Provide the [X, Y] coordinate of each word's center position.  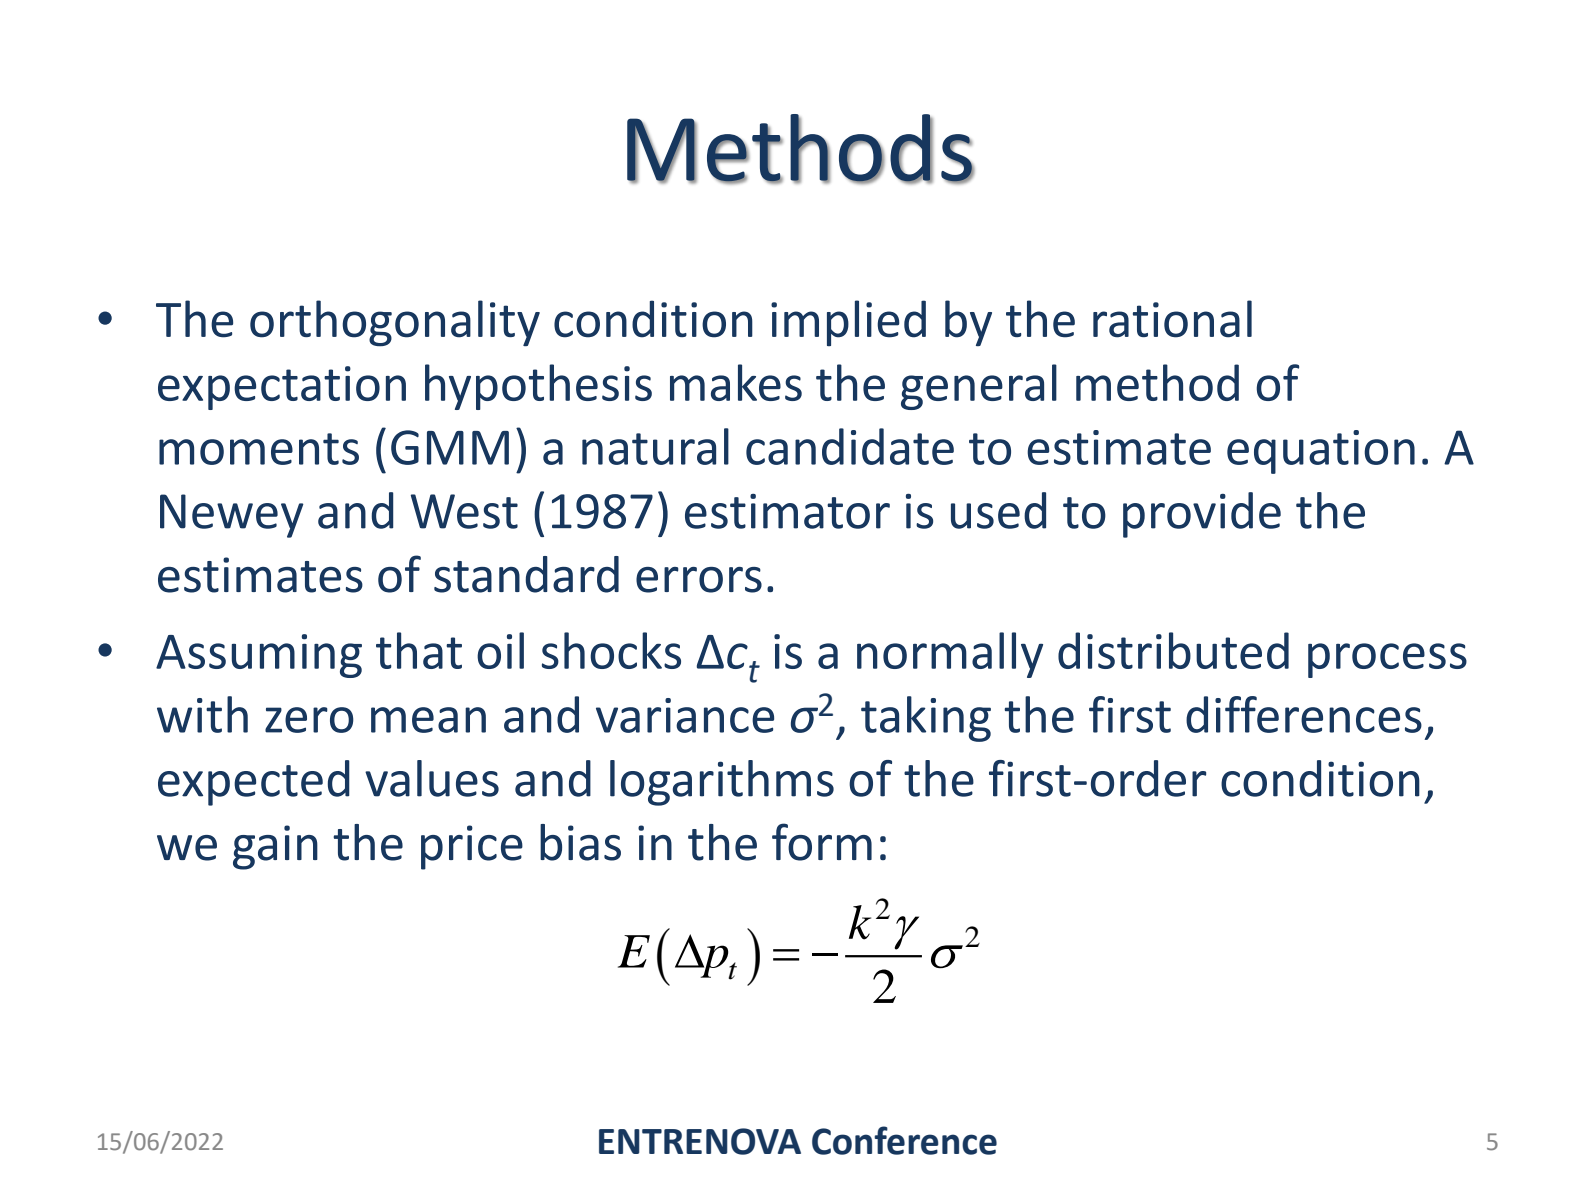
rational [1172, 319]
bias [580, 842]
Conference [904, 1140]
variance [685, 715]
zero [309, 720]
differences [1304, 714]
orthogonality [395, 323]
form [822, 842]
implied [848, 323]
